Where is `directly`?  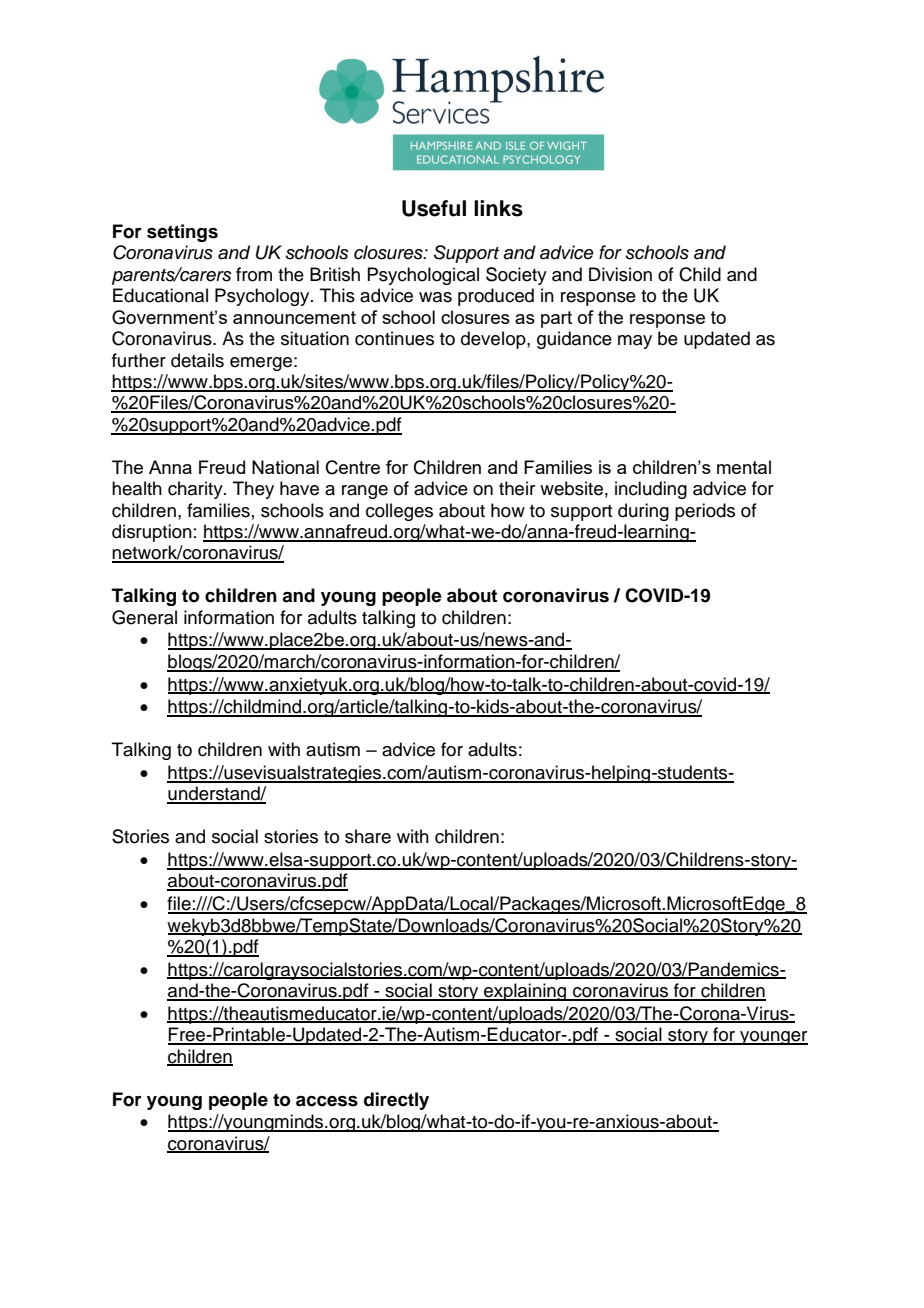 directly is located at coordinates (396, 1101).
